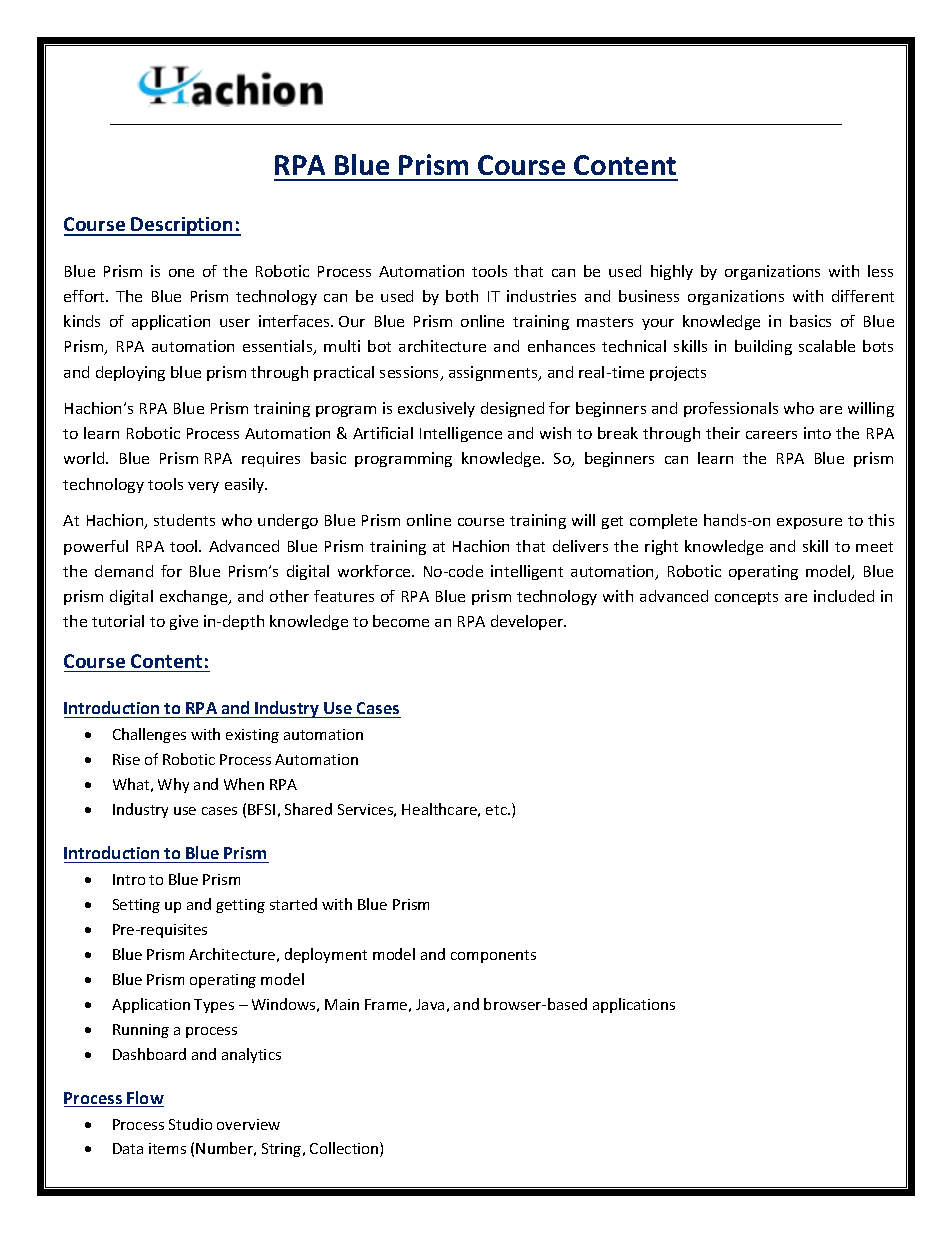 The height and width of the document is (1233, 952). Describe the element at coordinates (203, 487) in the document. I see `very` at that location.
